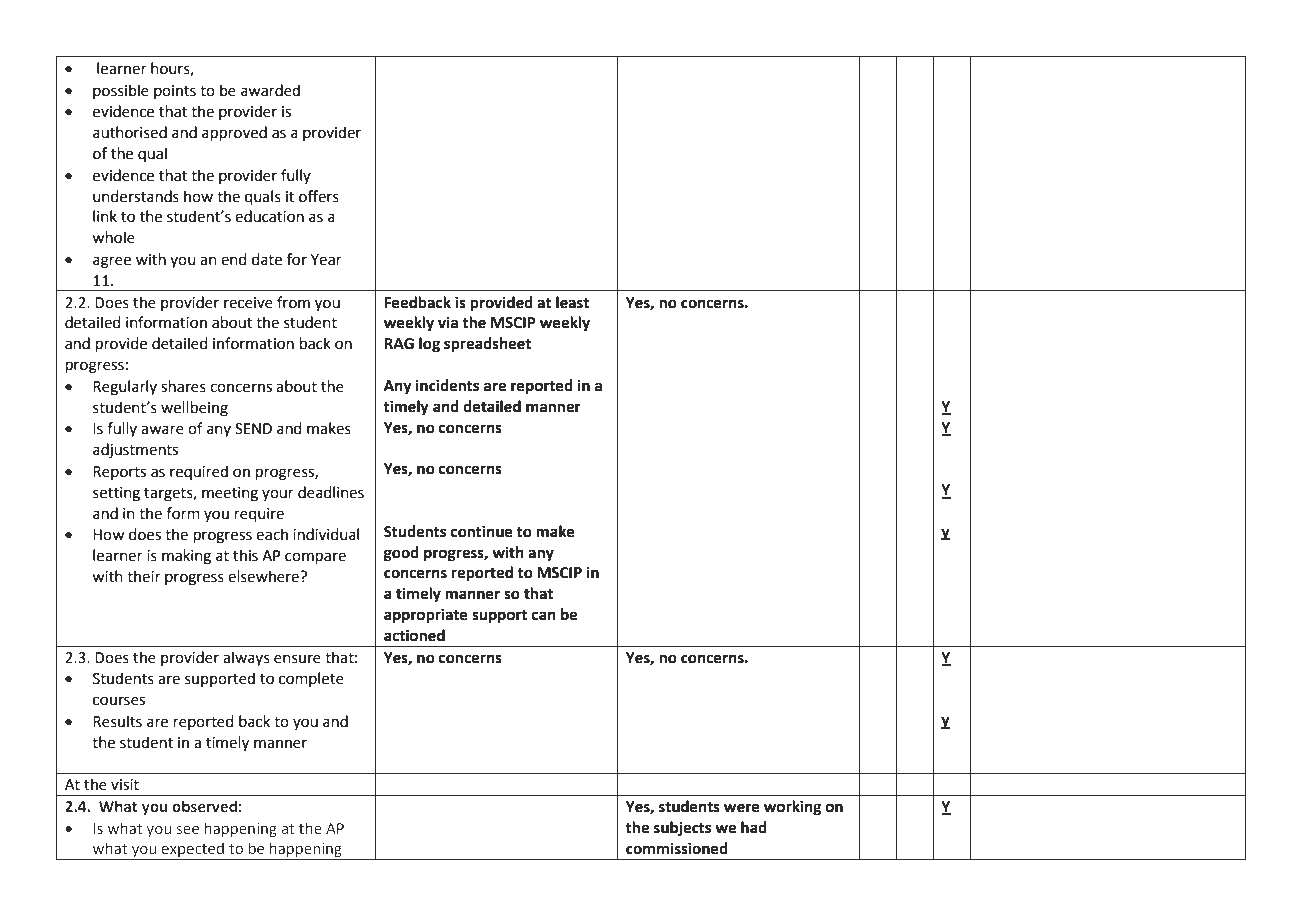 The height and width of the screenshot is (924, 1308). Describe the element at coordinates (448, 322) in the screenshot. I see `via` at that location.
